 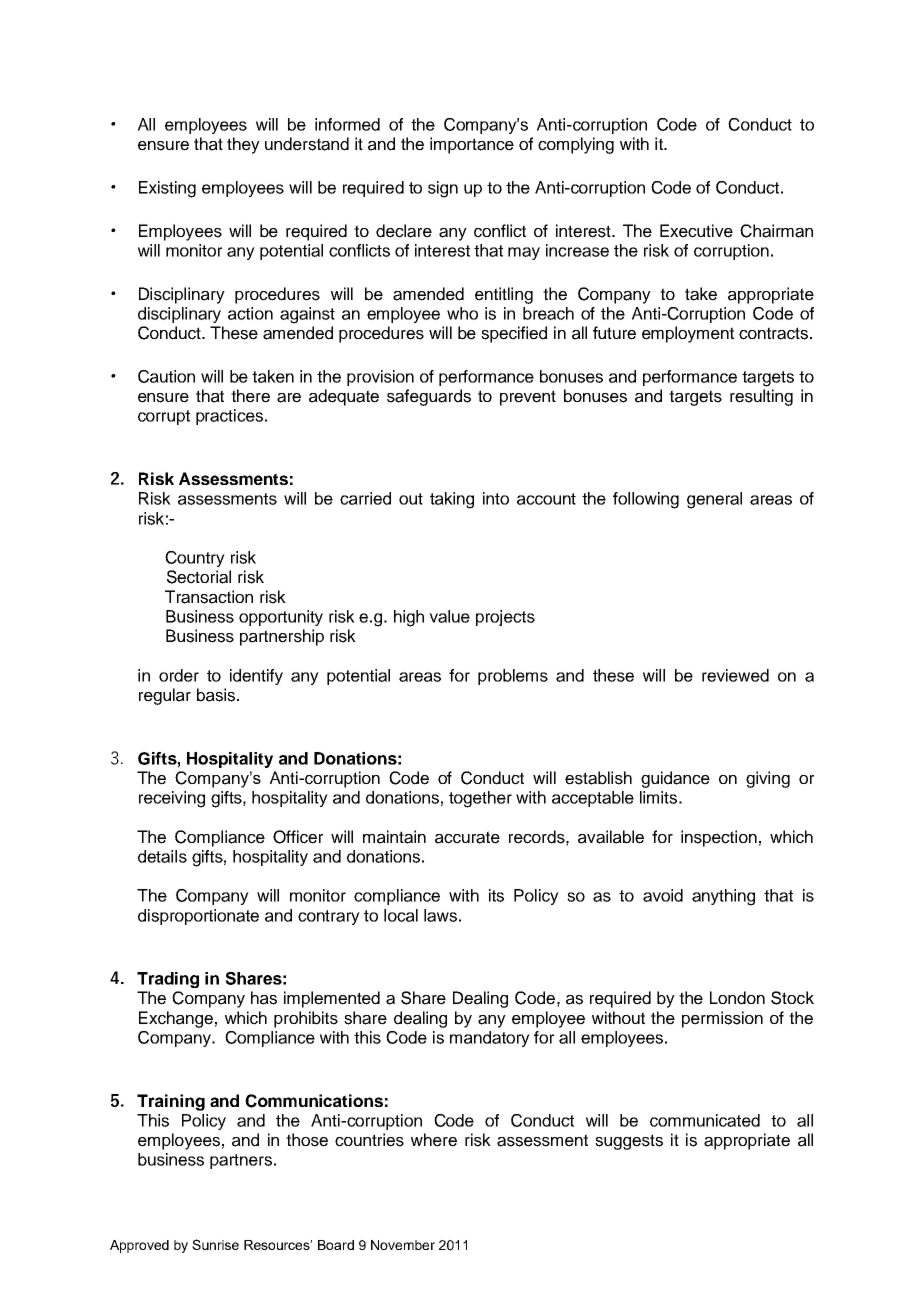 I want to click on Sunrise, so click(x=215, y=1244).
